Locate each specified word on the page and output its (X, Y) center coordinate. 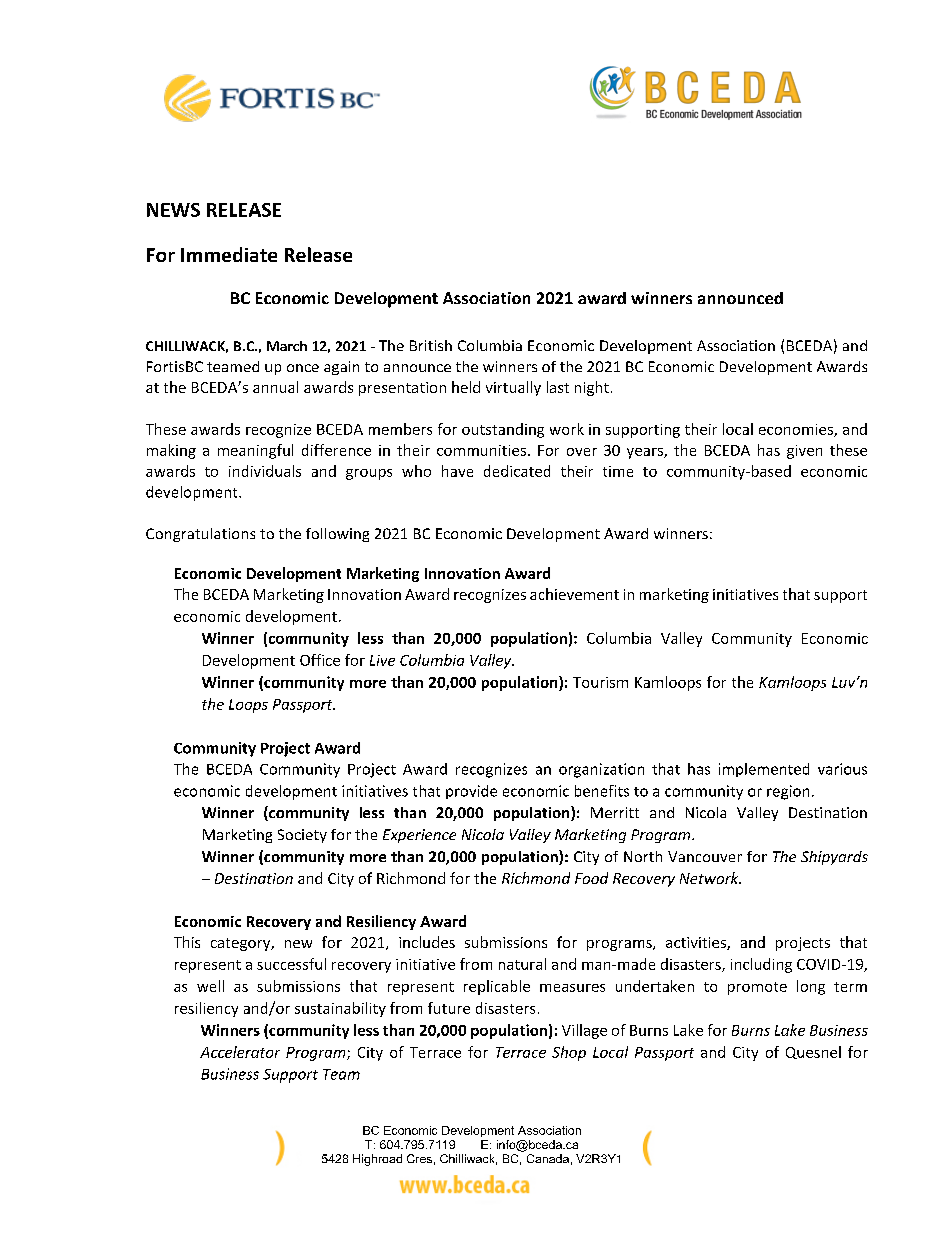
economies (797, 430)
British (431, 345)
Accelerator (240, 1052)
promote (757, 988)
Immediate (229, 254)
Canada (548, 1158)
